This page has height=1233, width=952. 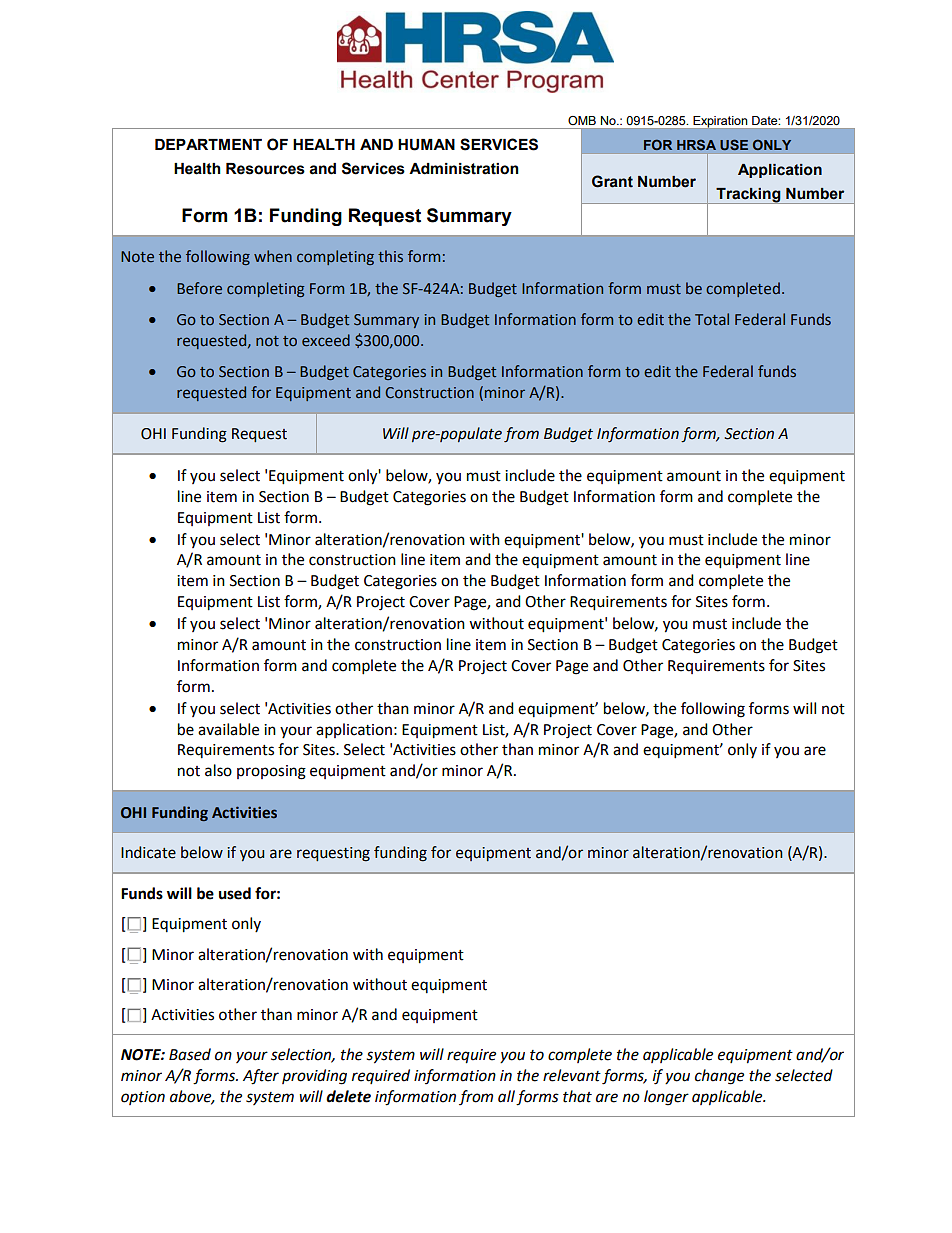 I want to click on proposing, so click(x=271, y=772).
